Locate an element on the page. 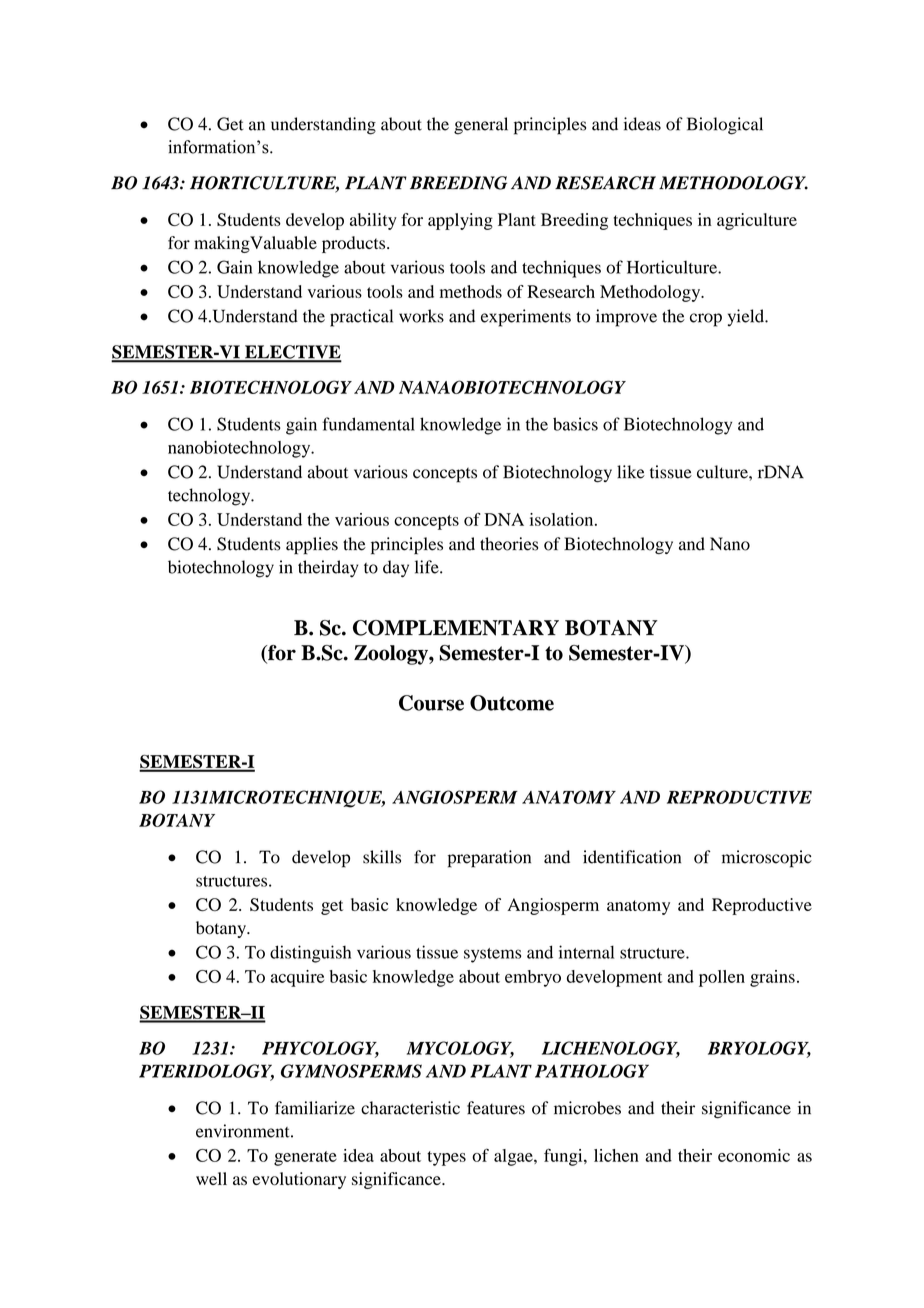 This page has height=1308, width=924. experiments is located at coordinates (526, 318).
